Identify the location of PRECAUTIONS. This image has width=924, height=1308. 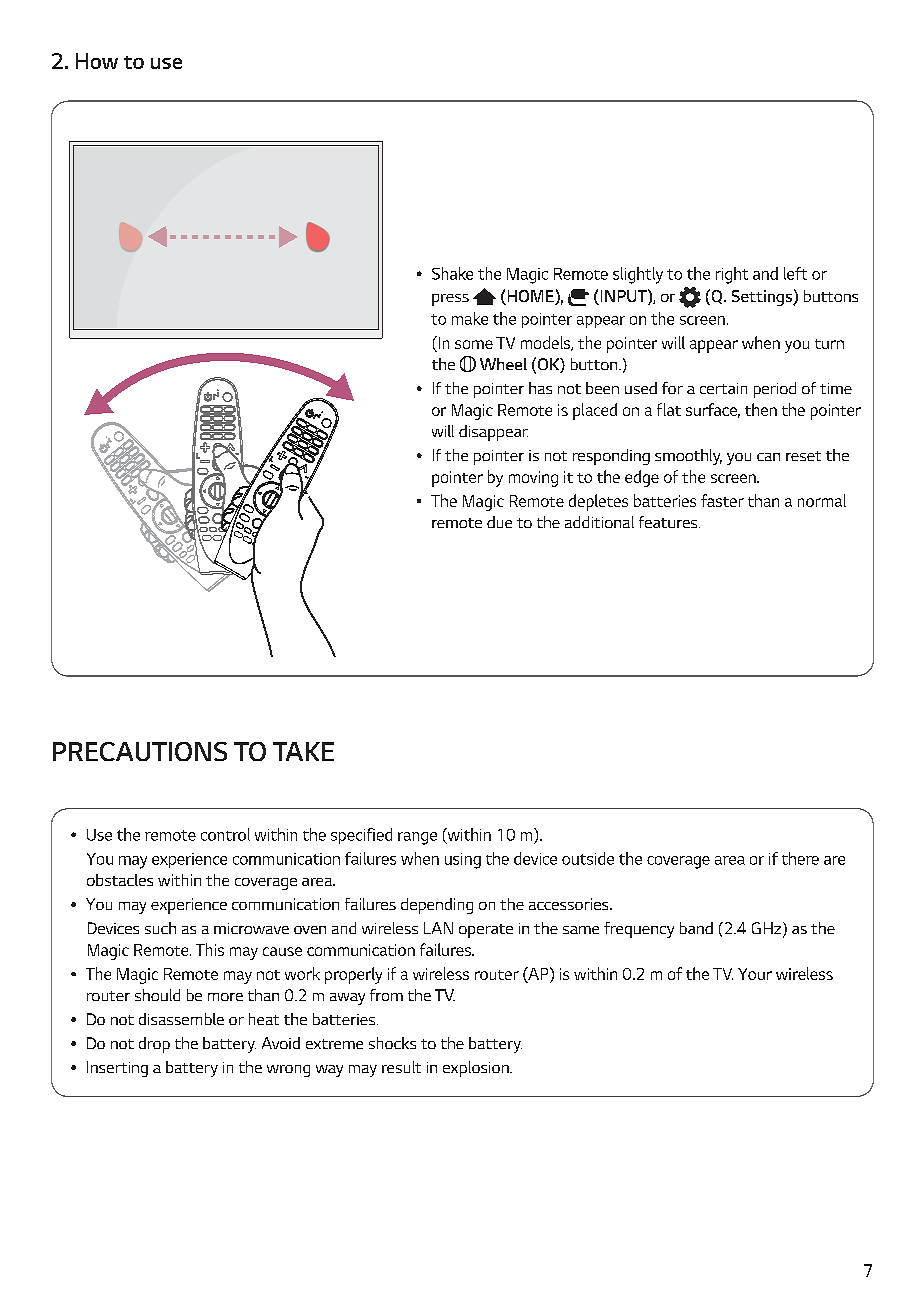
(140, 751).
